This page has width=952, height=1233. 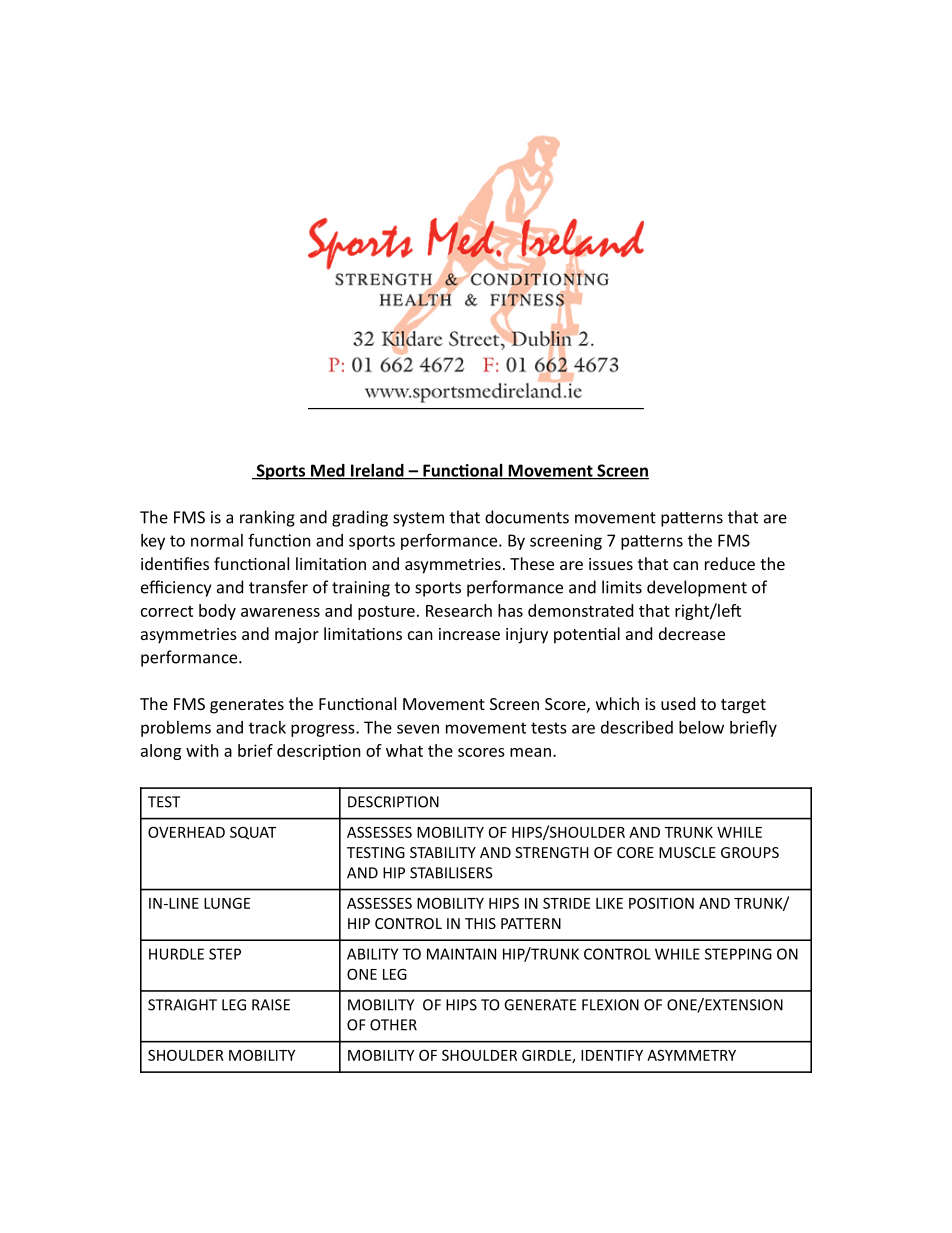 What do you see at coordinates (393, 1025) in the page?
I see `OTHER` at bounding box center [393, 1025].
